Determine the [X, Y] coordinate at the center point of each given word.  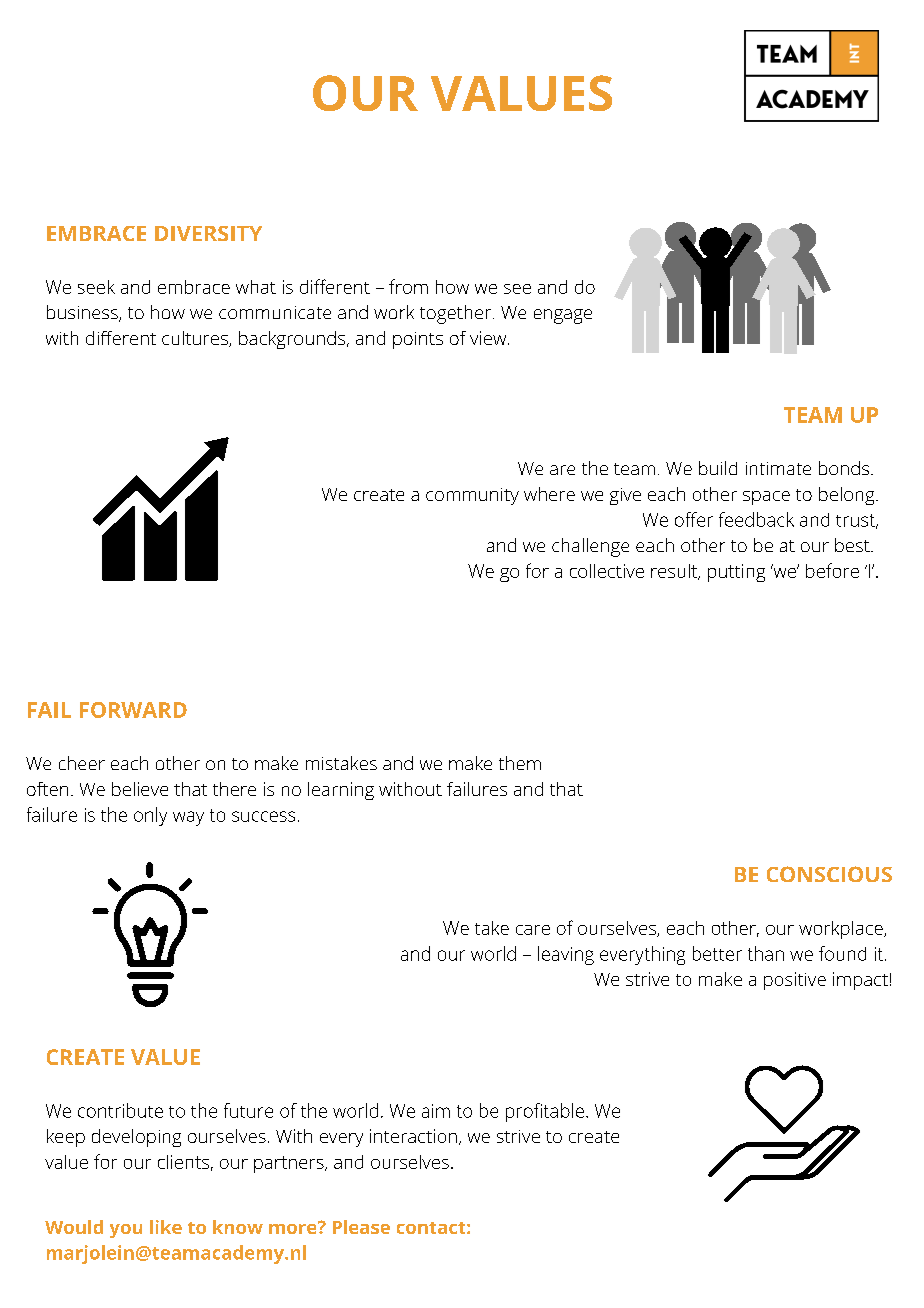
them [520, 763]
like [166, 1227]
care [533, 930]
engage [563, 316]
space [766, 498]
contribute [120, 1110]
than [766, 953]
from [408, 286]
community [472, 496]
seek [96, 287]
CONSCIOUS [829, 874]
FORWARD [133, 710]
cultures [196, 339]
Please [361, 1227]
